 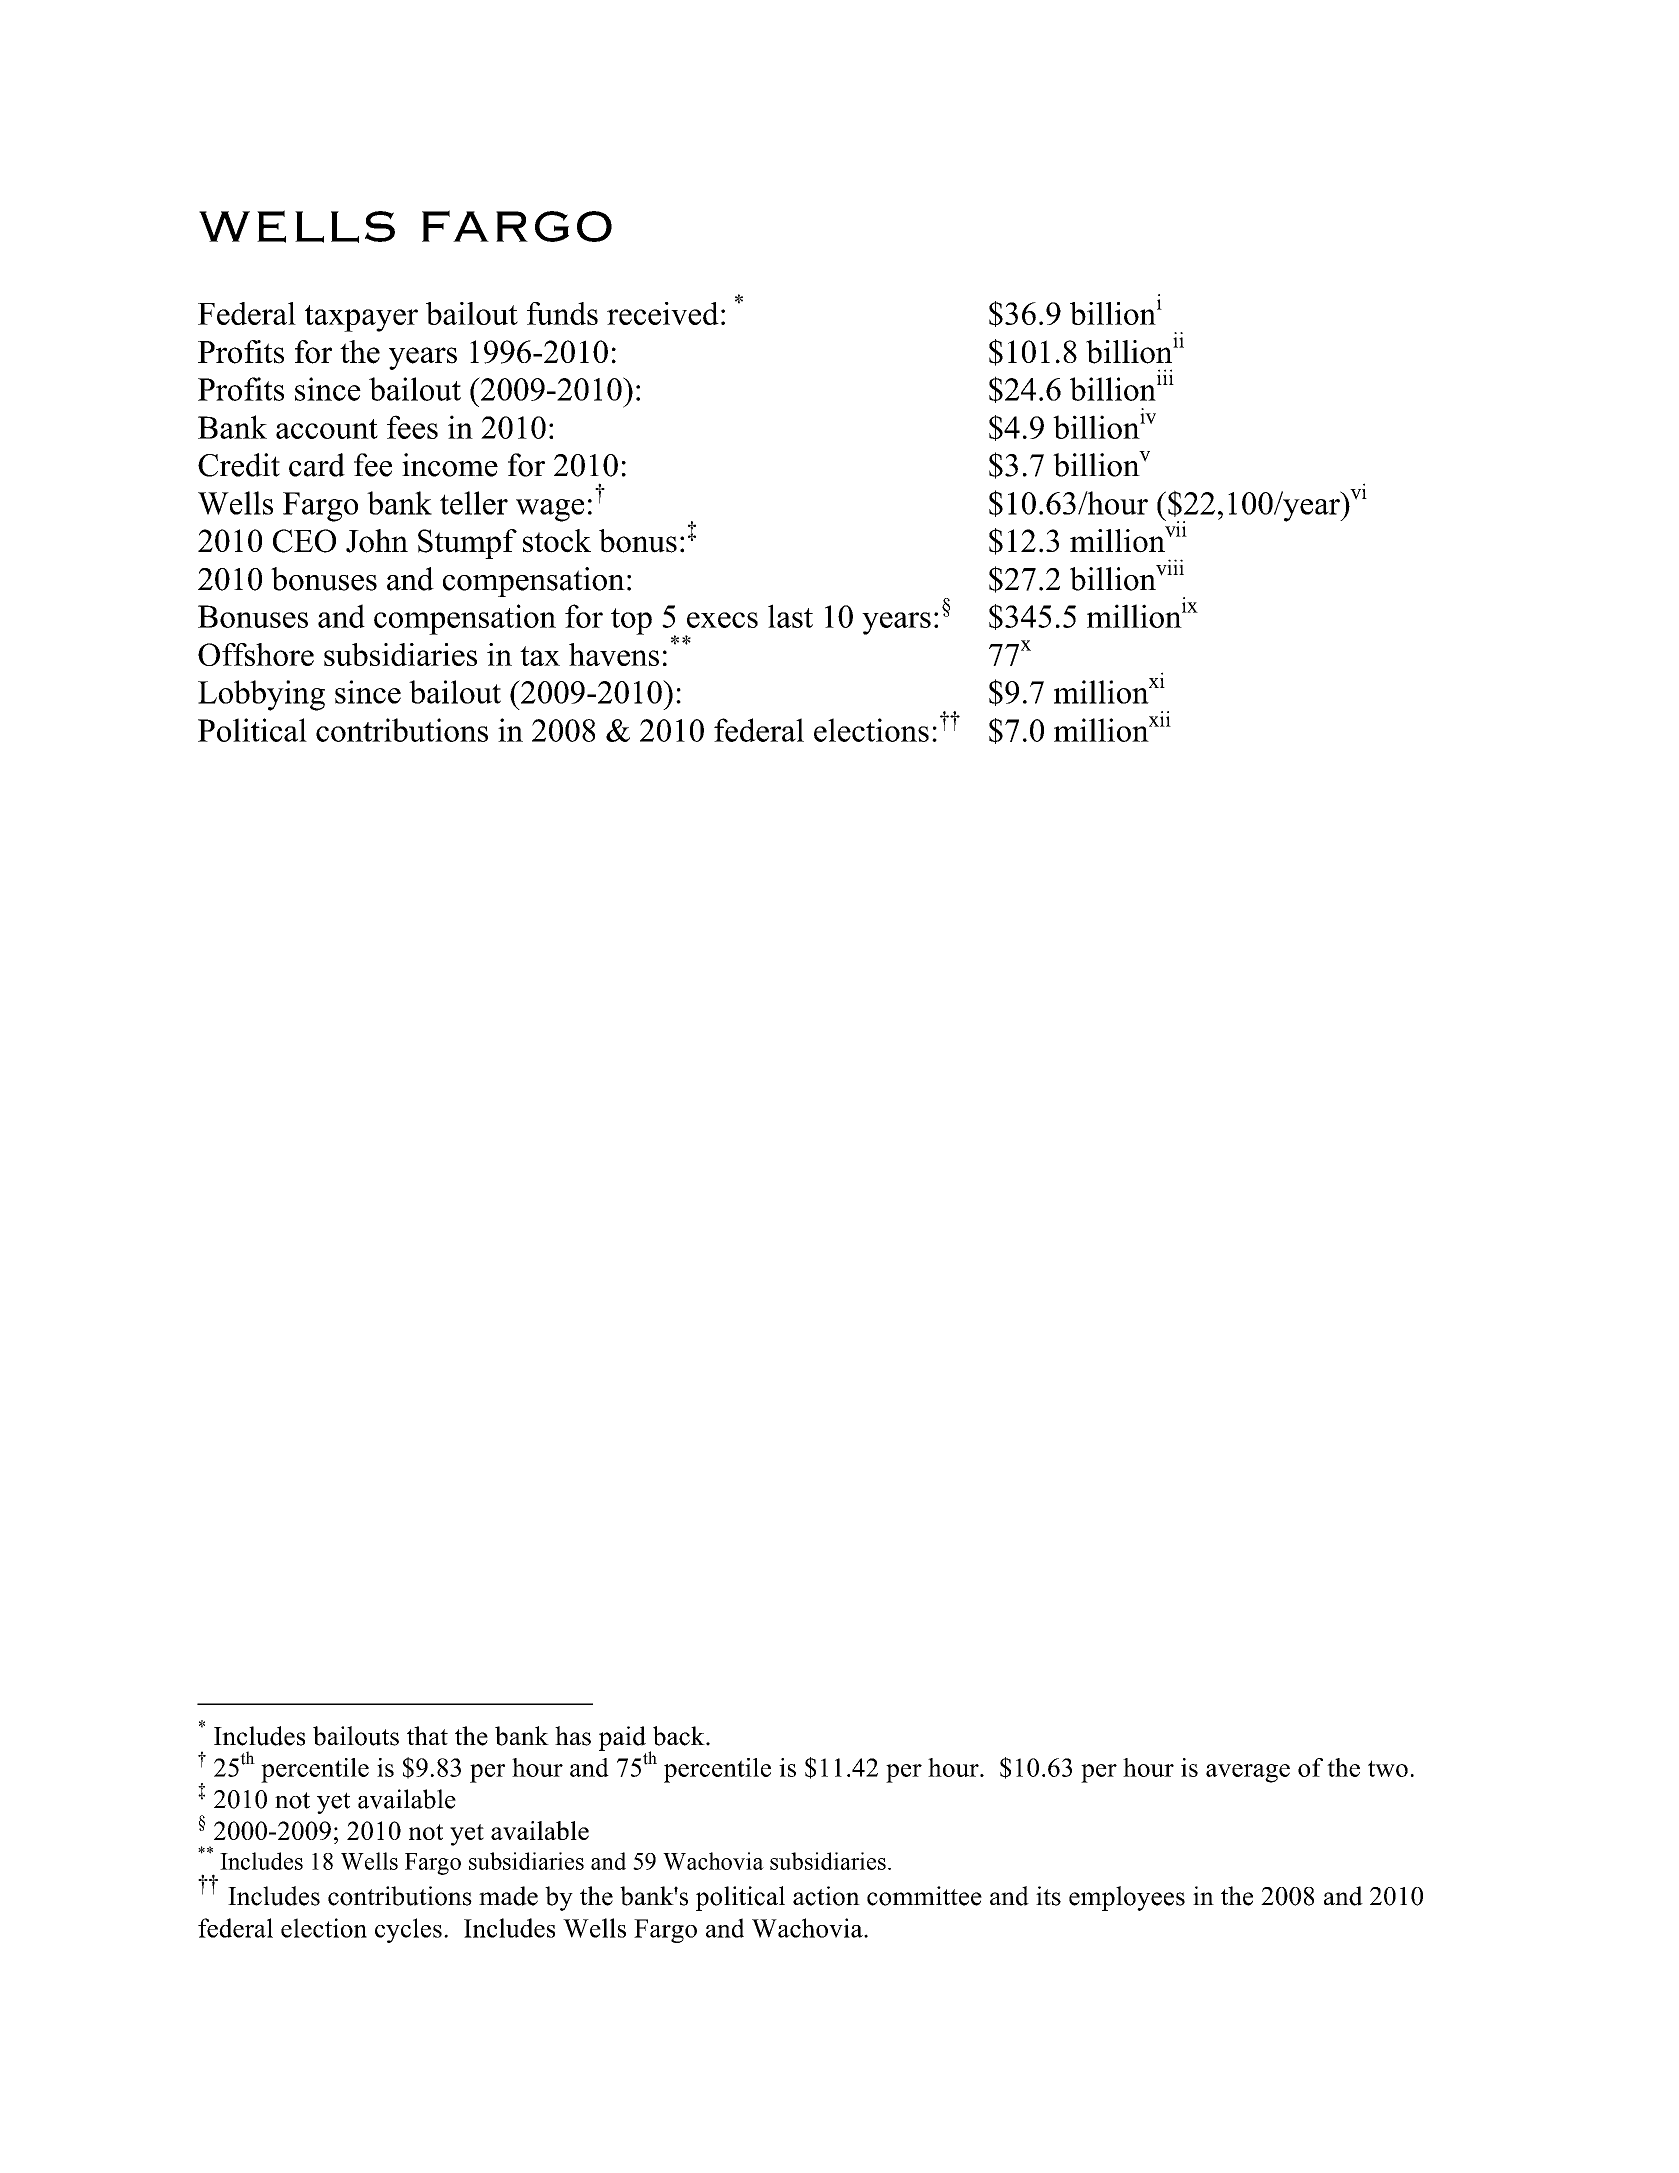 I want to click on received, so click(x=663, y=313).
